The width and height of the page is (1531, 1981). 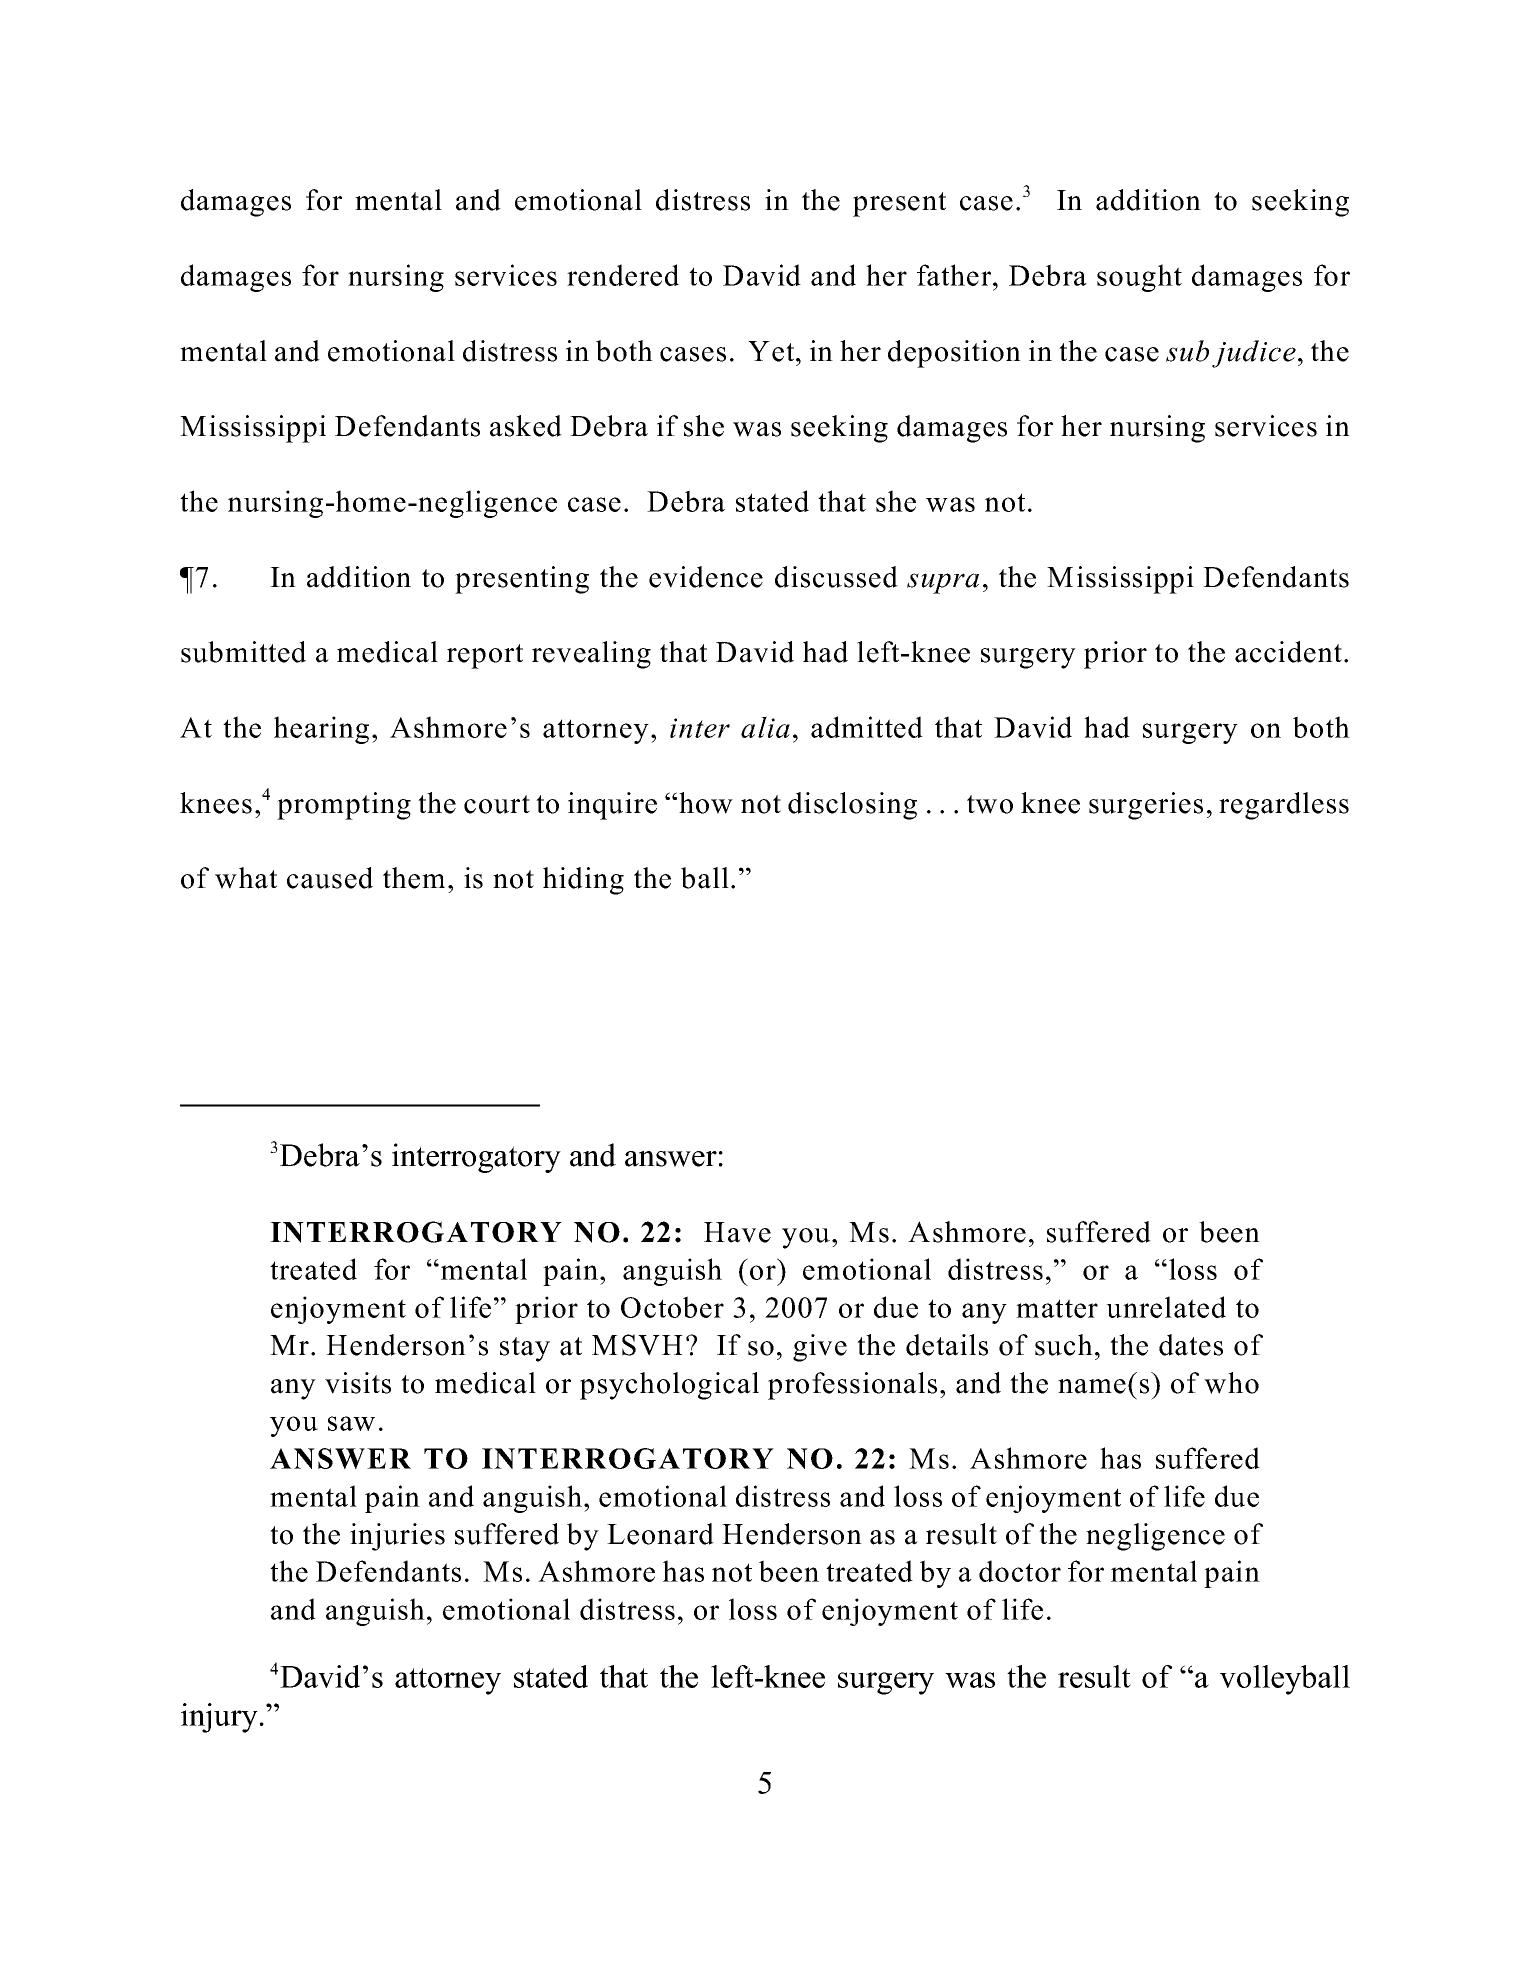 What do you see at coordinates (1191, 1345) in the page?
I see `dates` at bounding box center [1191, 1345].
